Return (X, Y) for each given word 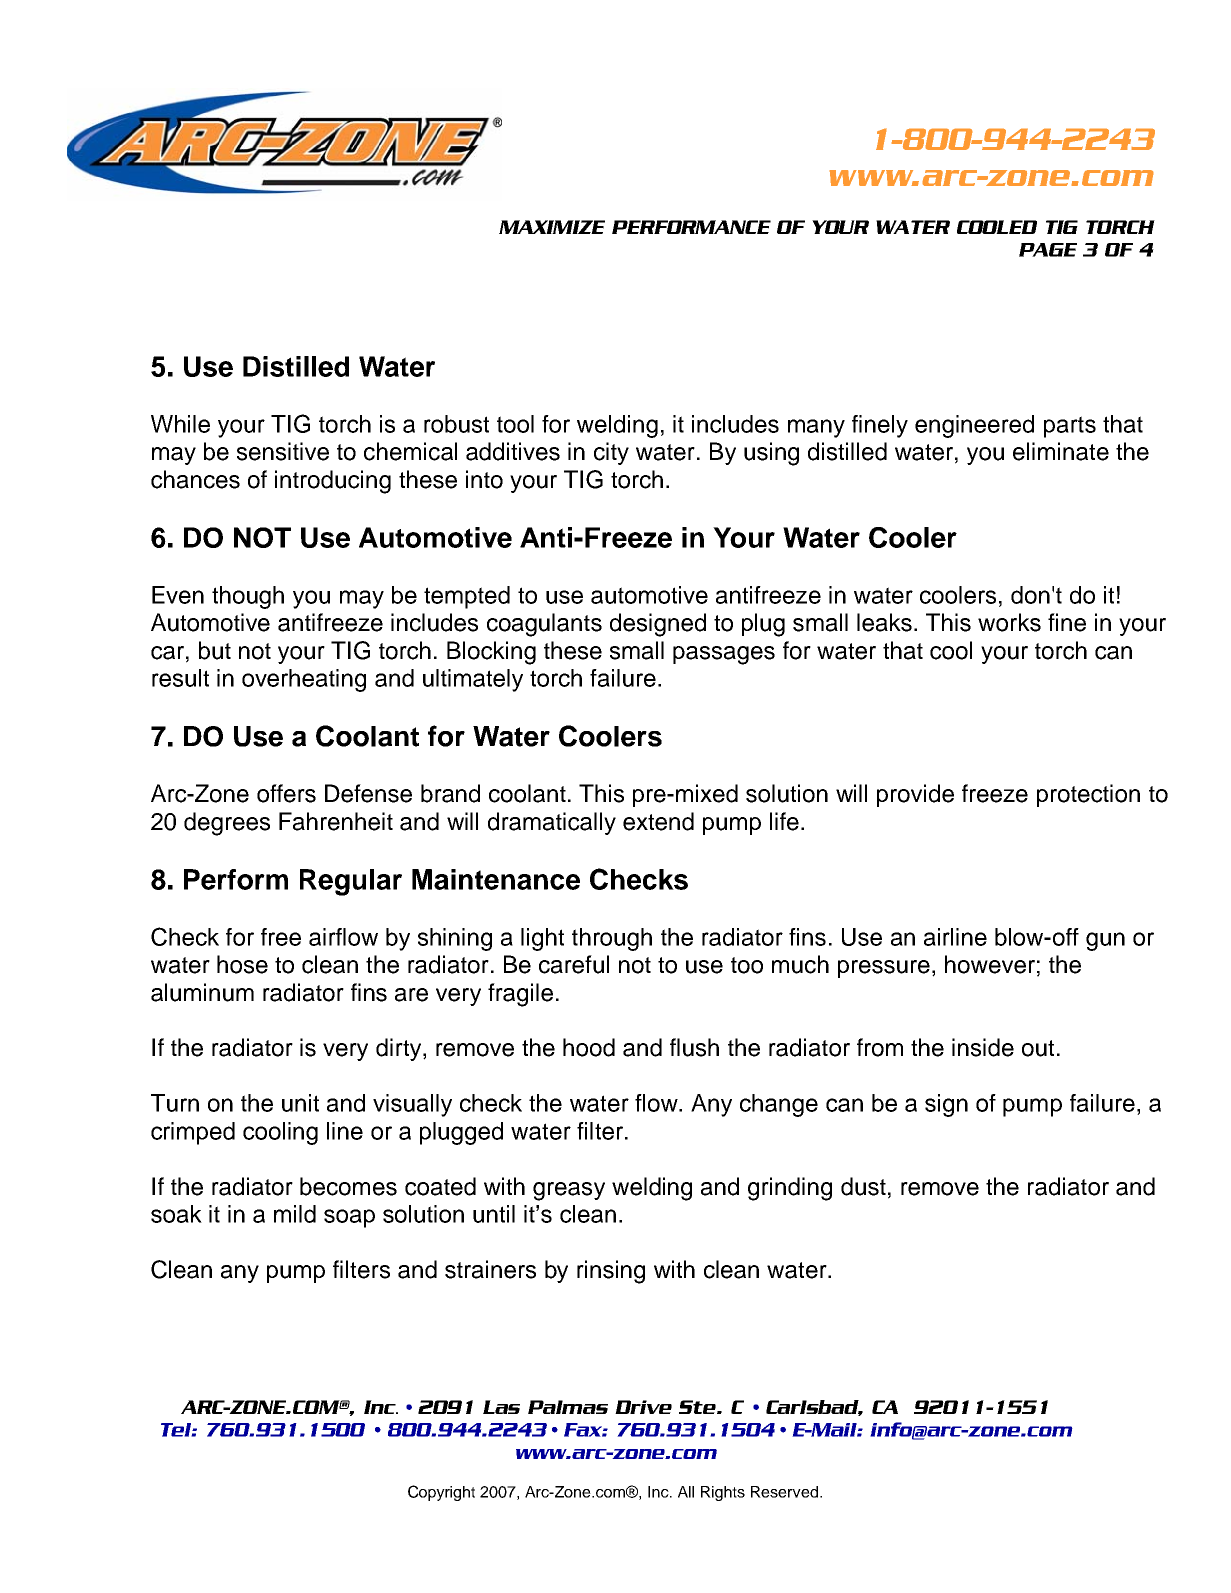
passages (724, 655)
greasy (569, 1191)
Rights (723, 1493)
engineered (974, 426)
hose (242, 964)
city (611, 453)
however (990, 964)
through (612, 939)
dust (863, 1186)
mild (295, 1214)
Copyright (441, 1493)
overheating (304, 680)
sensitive (283, 451)
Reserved (786, 1492)
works (1009, 622)
